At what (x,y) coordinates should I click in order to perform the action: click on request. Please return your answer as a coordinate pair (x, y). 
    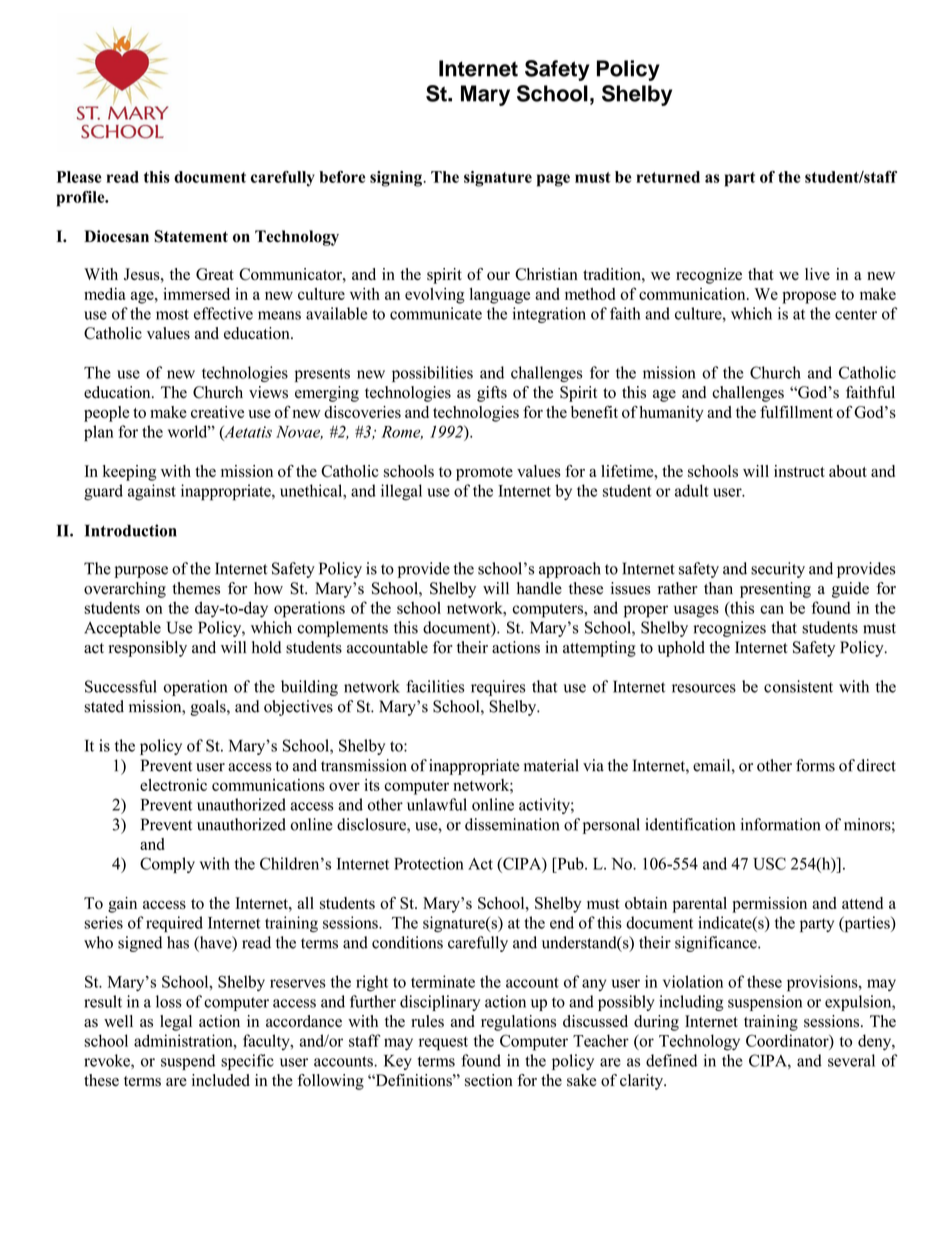
    Looking at the image, I should click on (443, 1043).
